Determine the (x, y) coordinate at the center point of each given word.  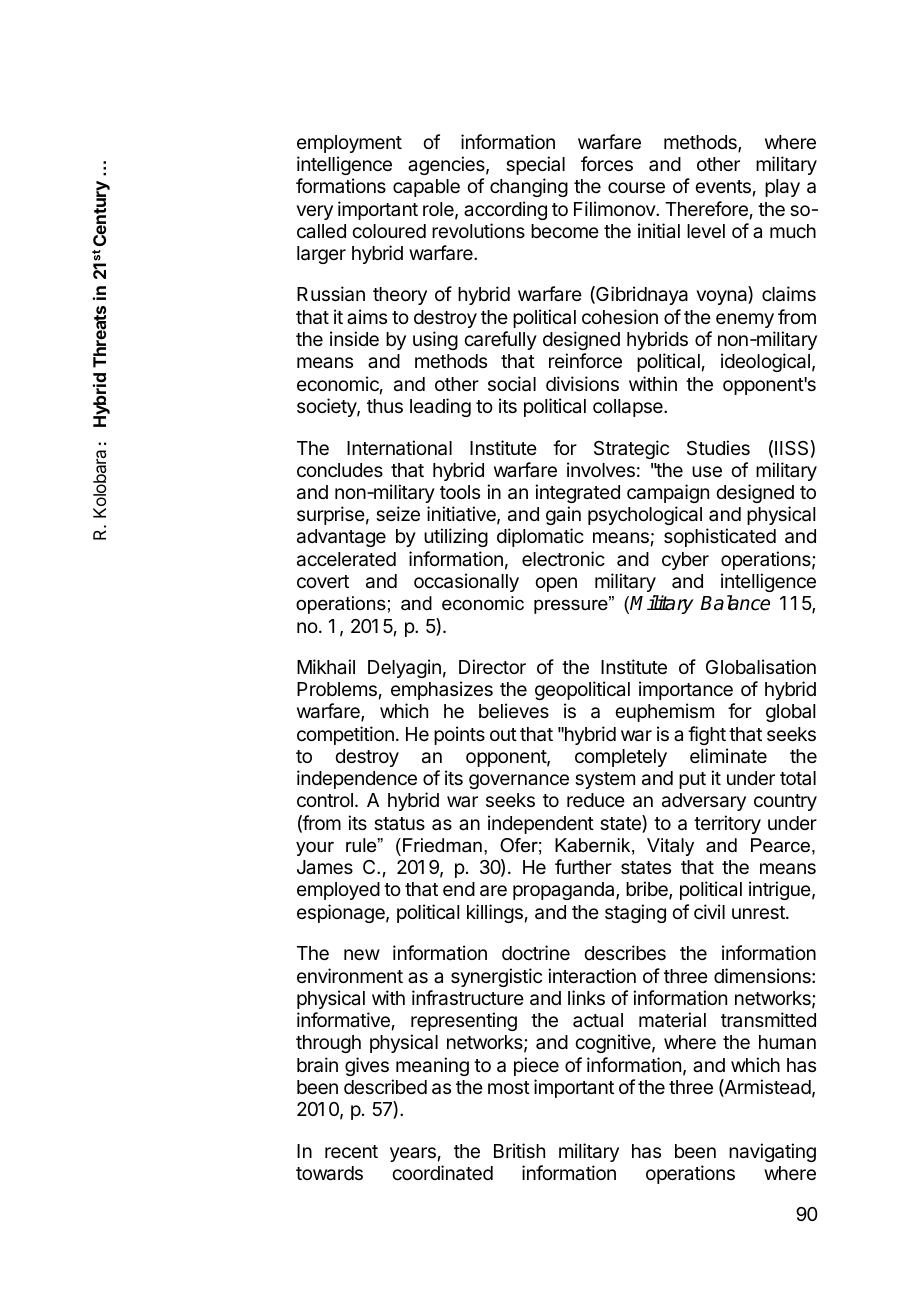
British (519, 1150)
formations (341, 185)
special (535, 165)
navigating (772, 1152)
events (723, 186)
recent (351, 1151)
